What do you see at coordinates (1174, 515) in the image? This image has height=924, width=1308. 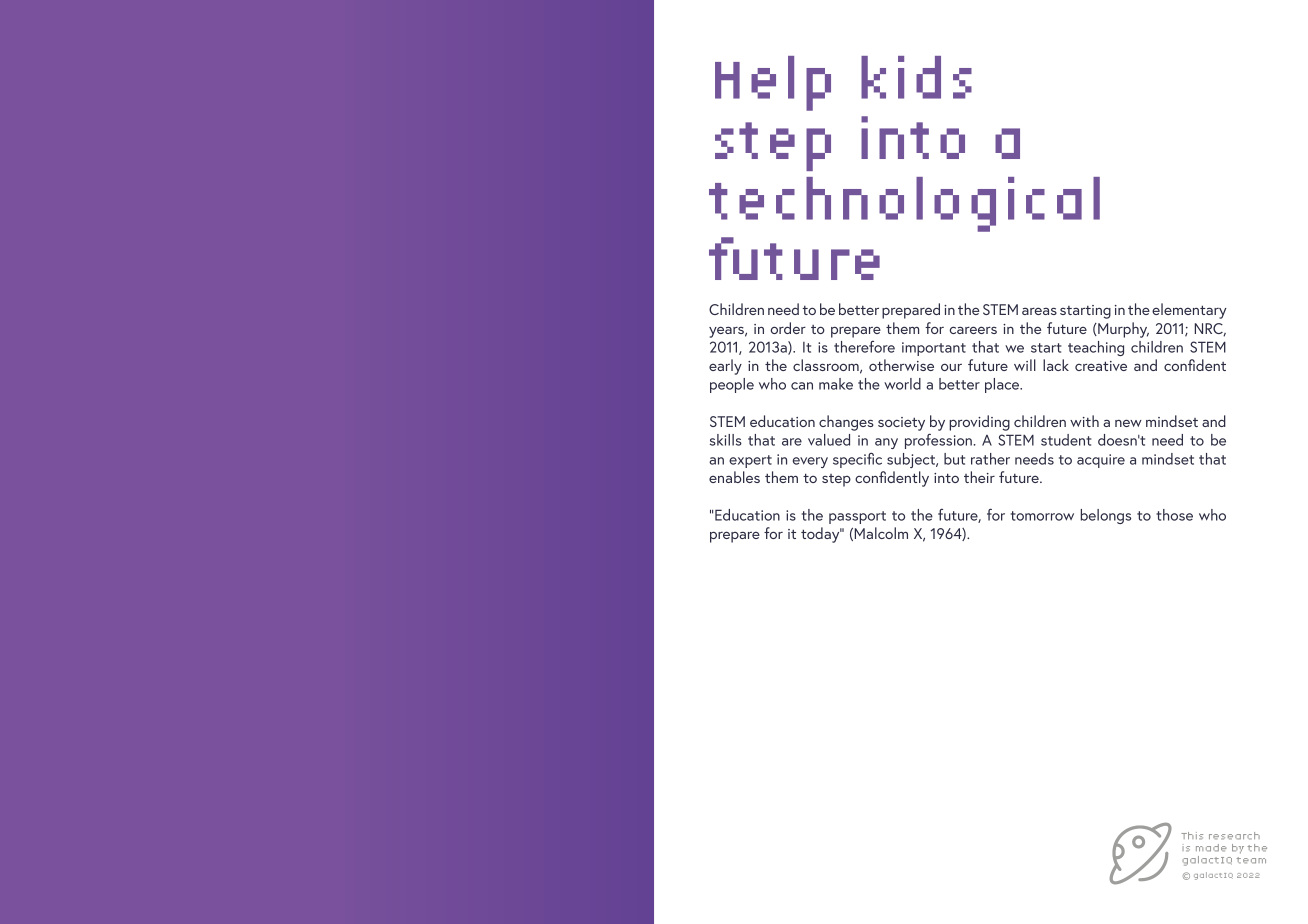 I see `those` at bounding box center [1174, 515].
